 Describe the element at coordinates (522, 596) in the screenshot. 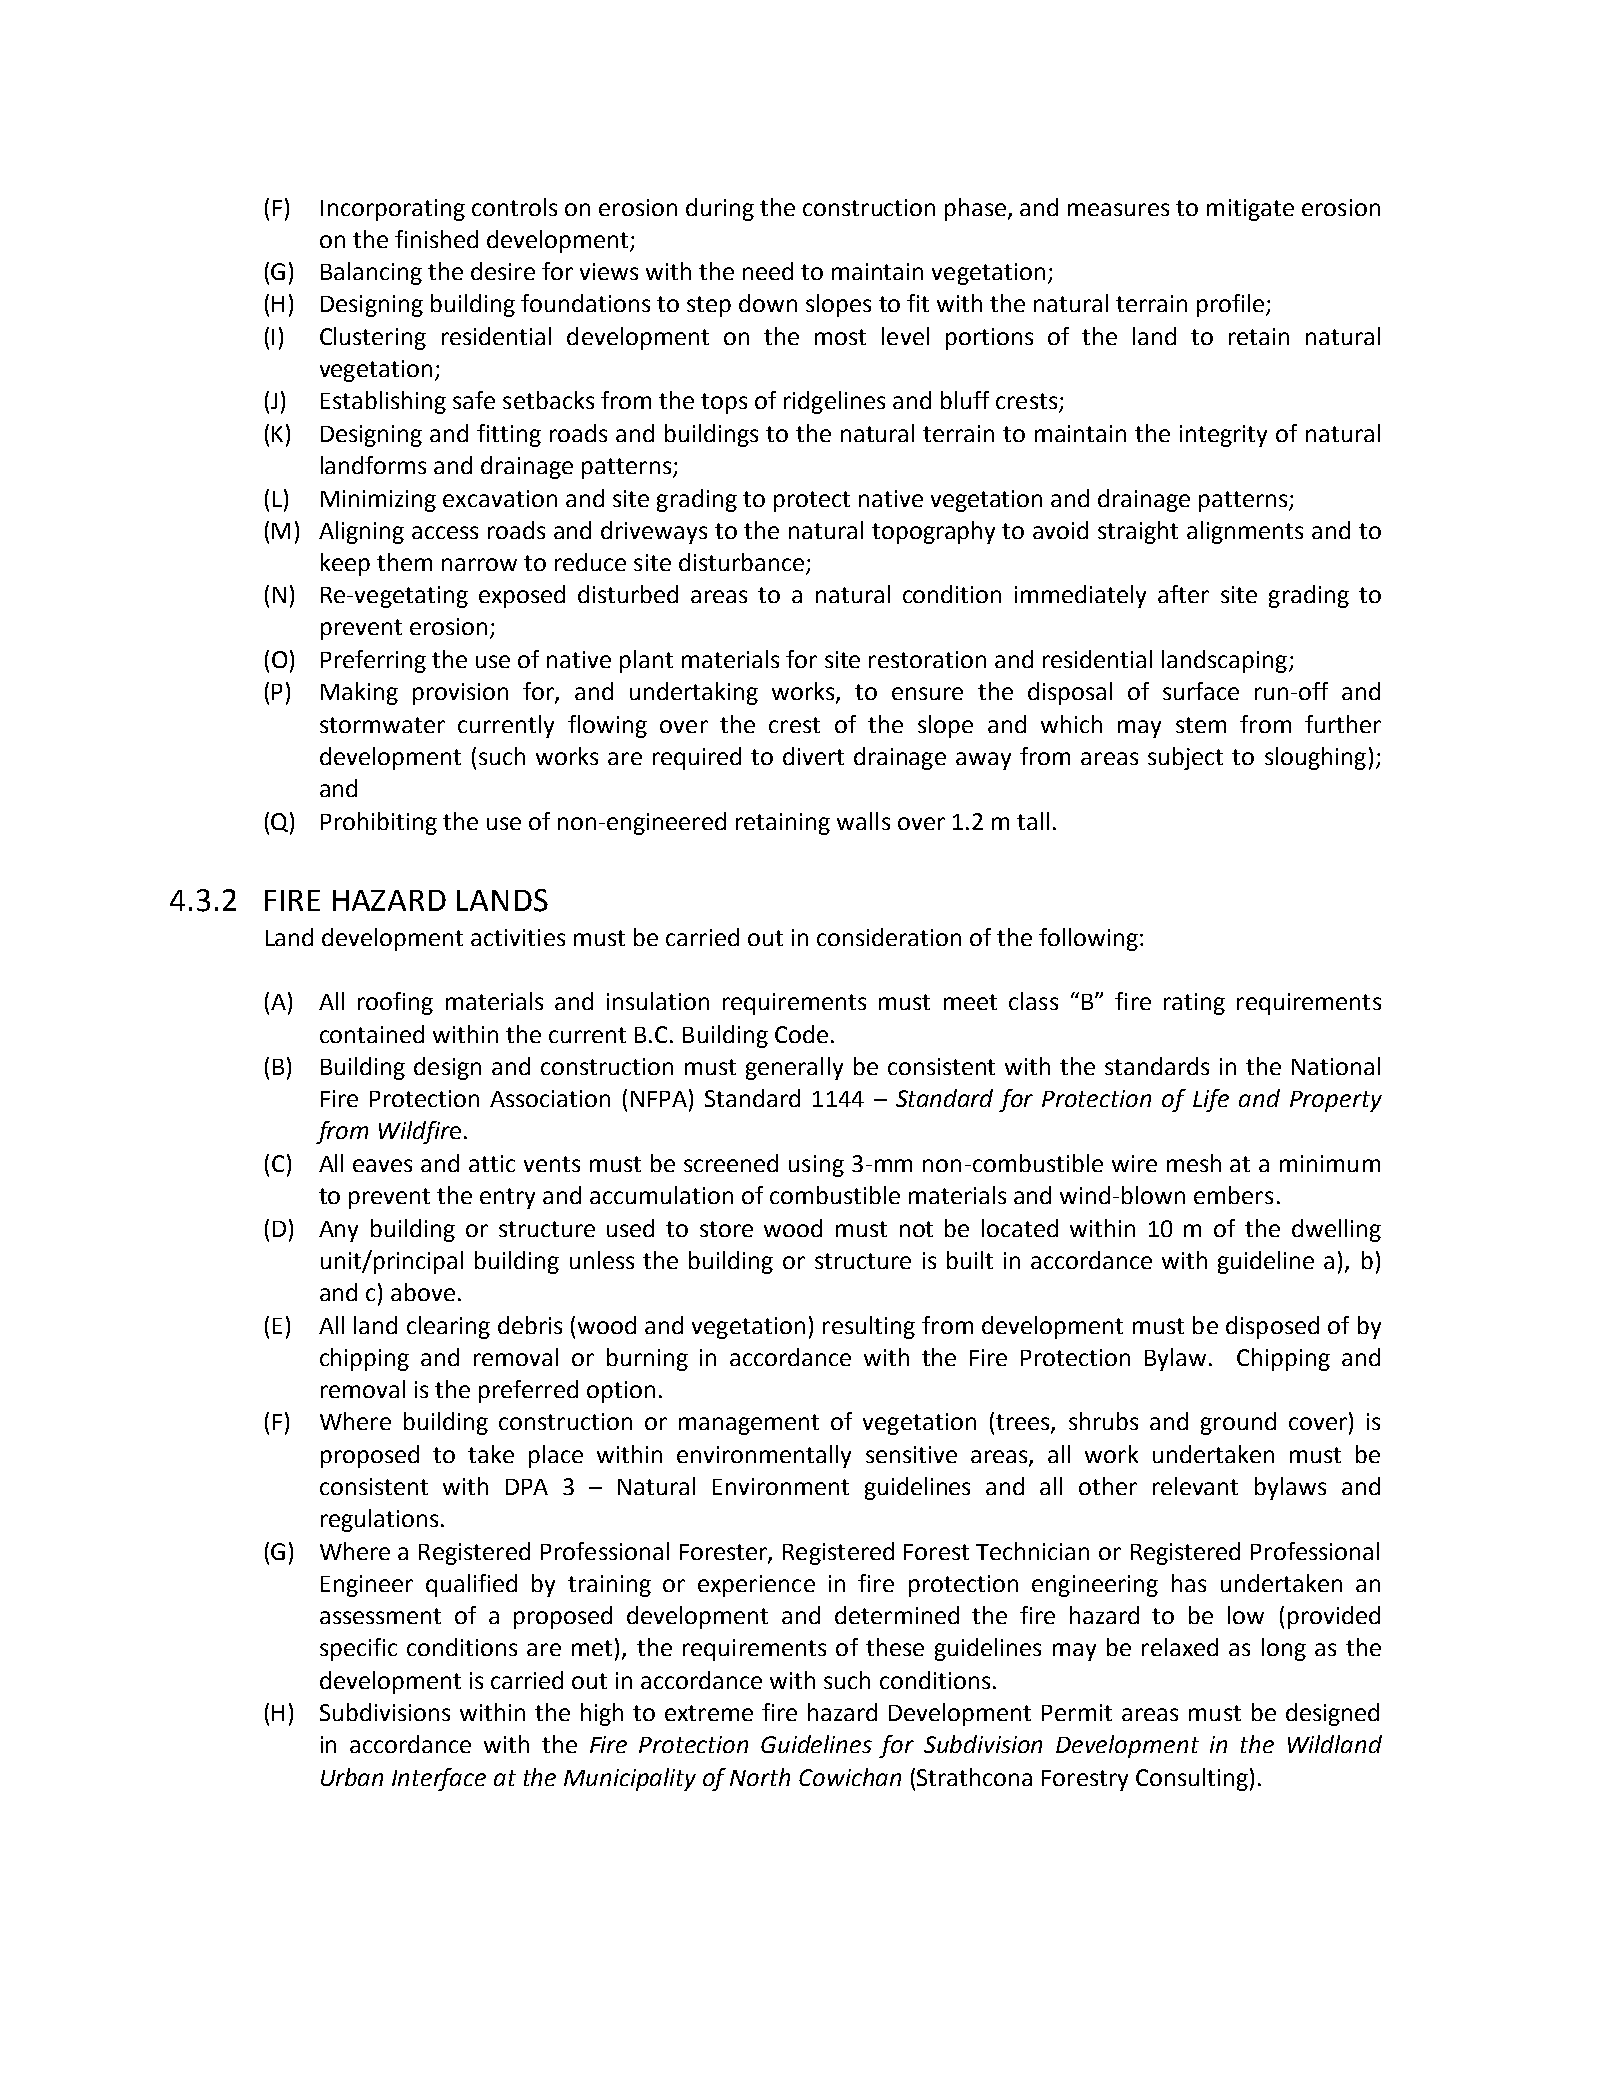

I see `exposed` at that location.
